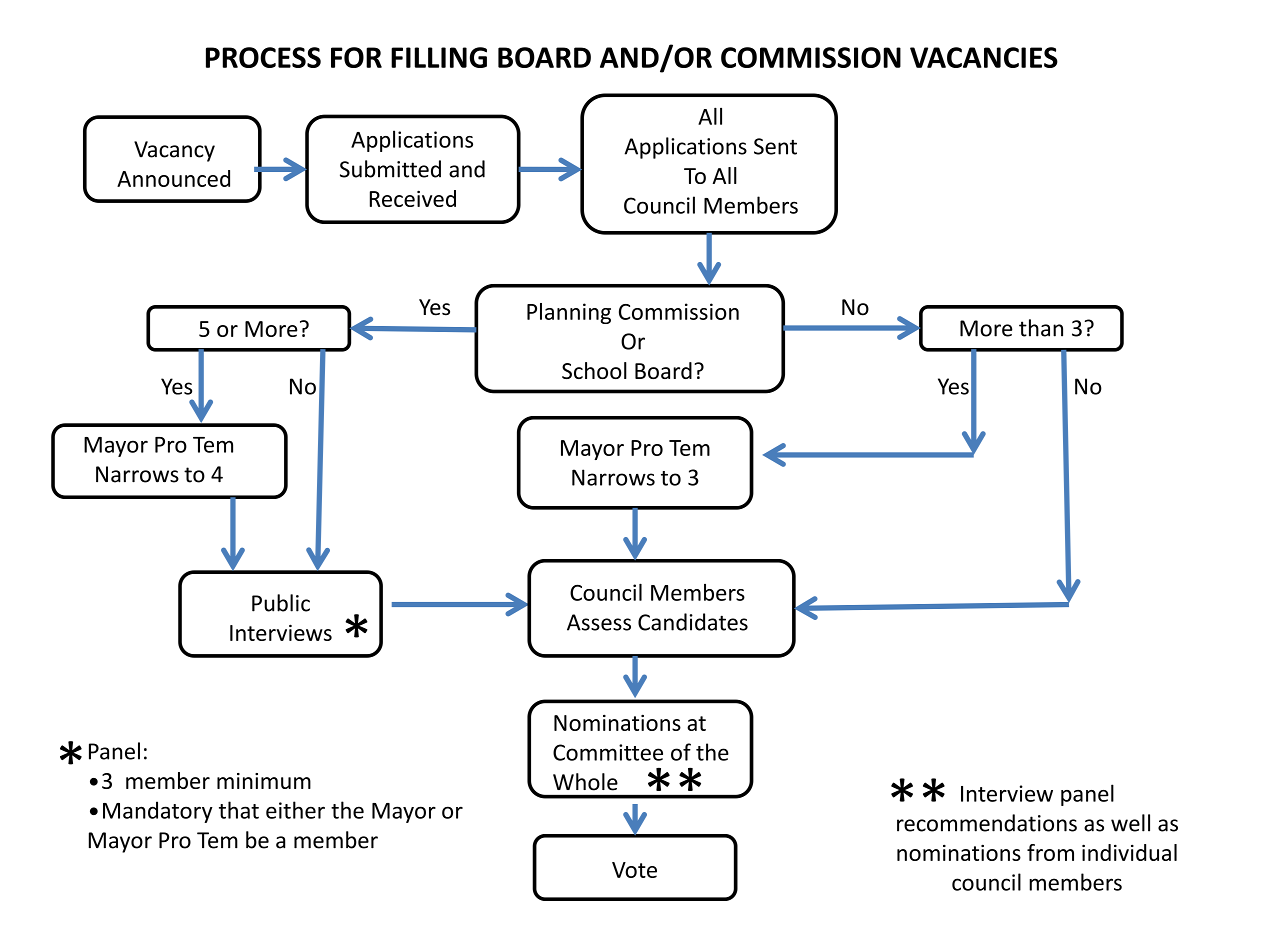 The width and height of the page is (1270, 952). Describe the element at coordinates (693, 622) in the page. I see `Candidates` at that location.
